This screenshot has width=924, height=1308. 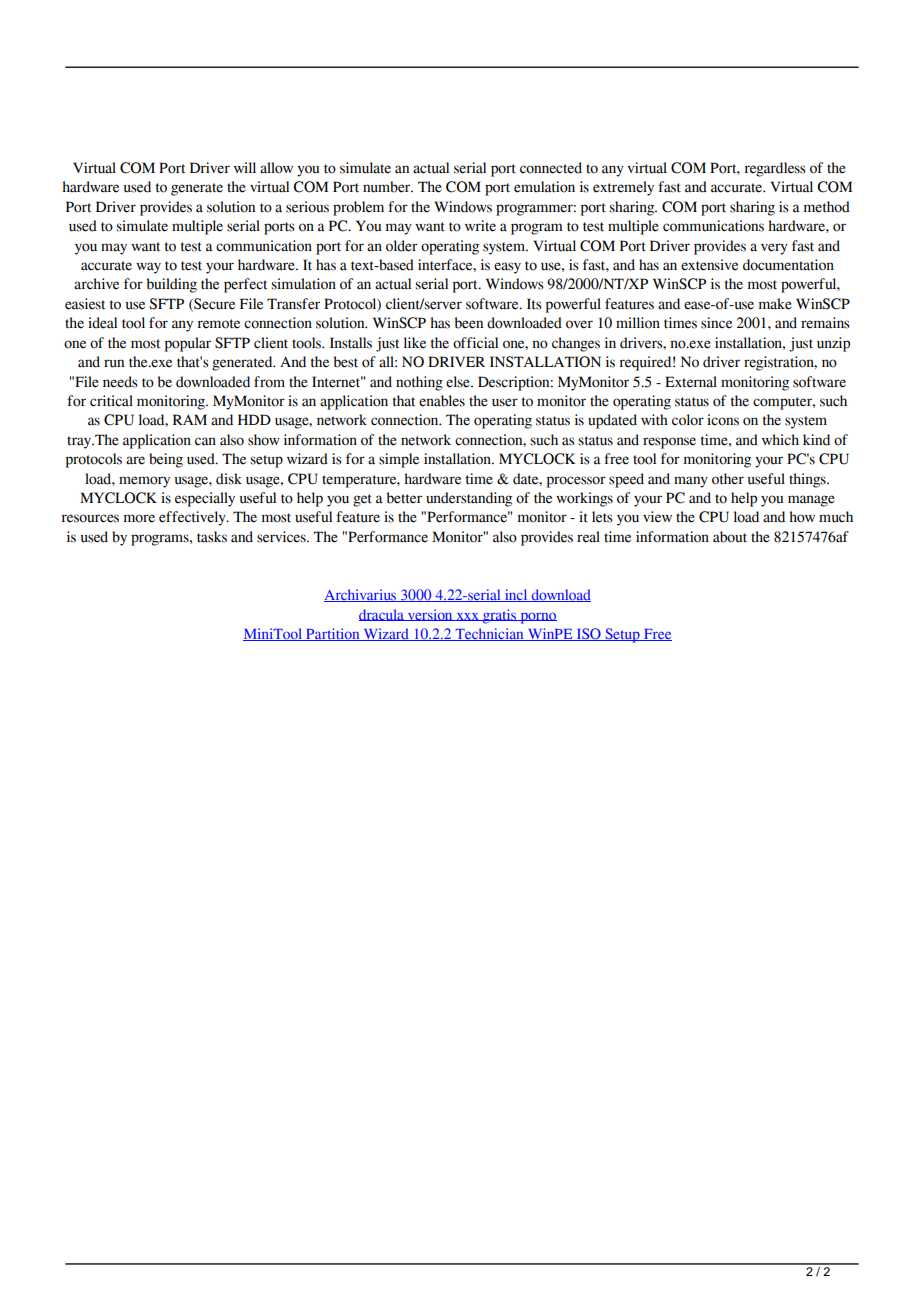 What do you see at coordinates (245, 167) in the screenshot?
I see `will` at bounding box center [245, 167].
